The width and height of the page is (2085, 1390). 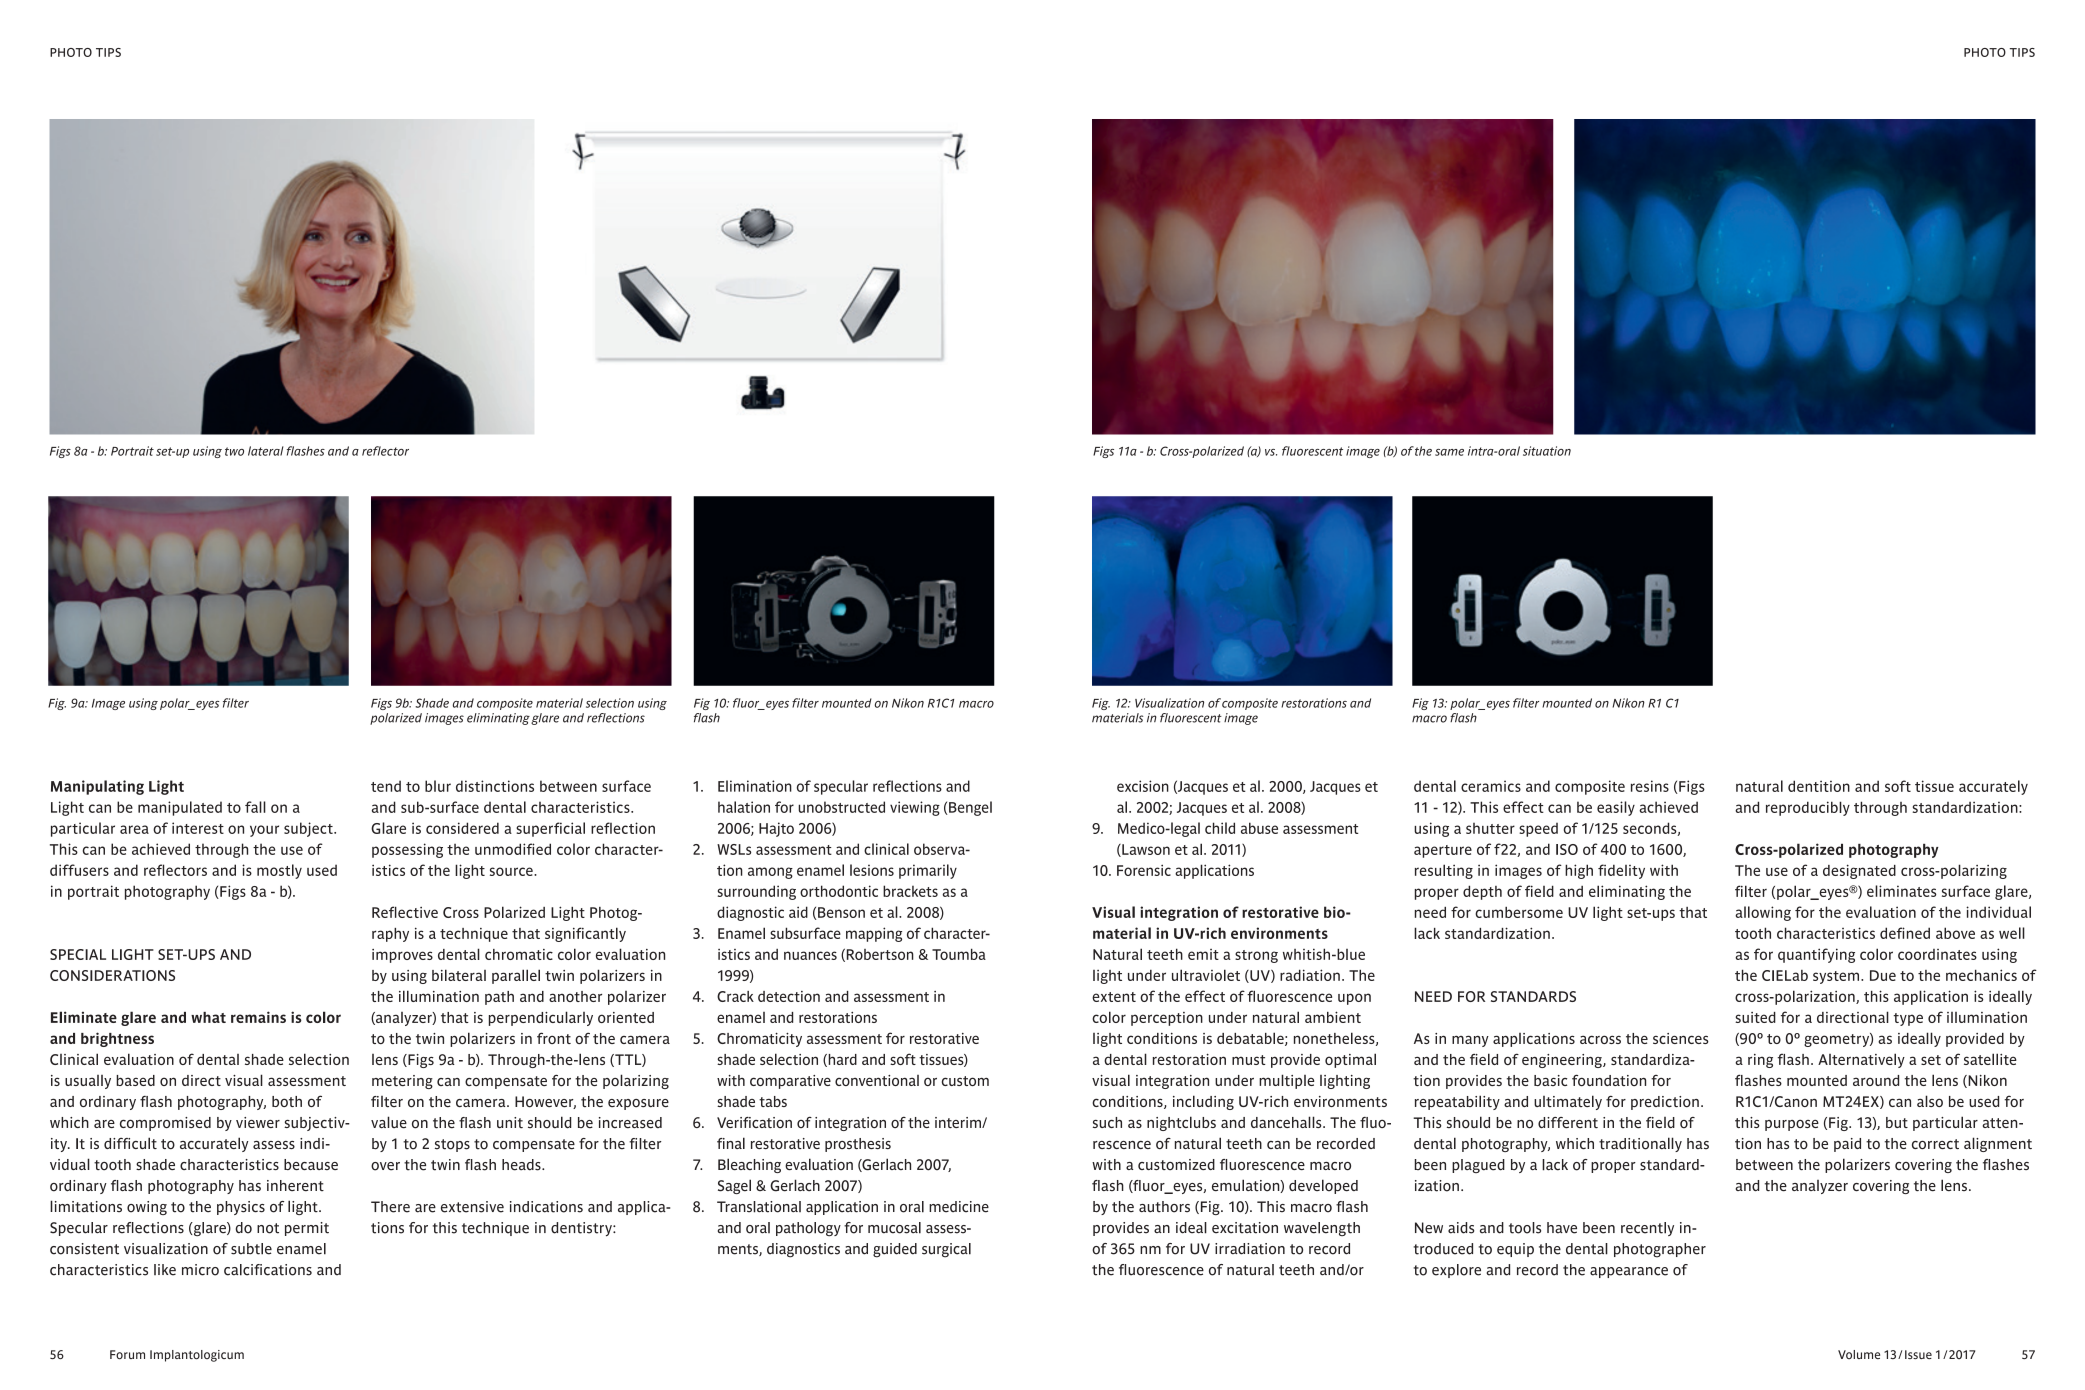 I want to click on remains, so click(x=258, y=1017).
